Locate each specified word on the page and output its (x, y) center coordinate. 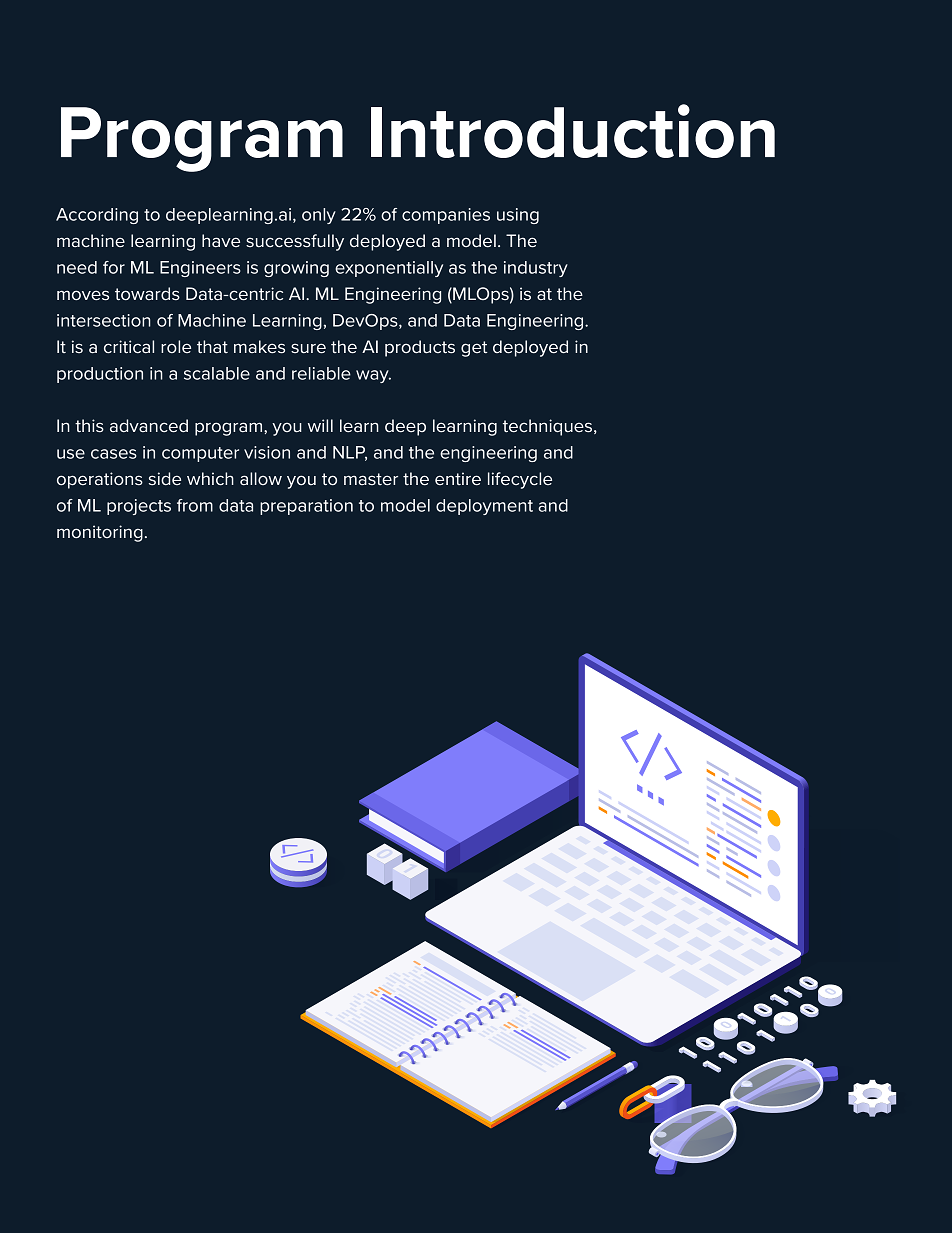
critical (129, 347)
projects (139, 507)
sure (308, 348)
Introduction (573, 131)
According (97, 216)
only (319, 216)
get (474, 349)
